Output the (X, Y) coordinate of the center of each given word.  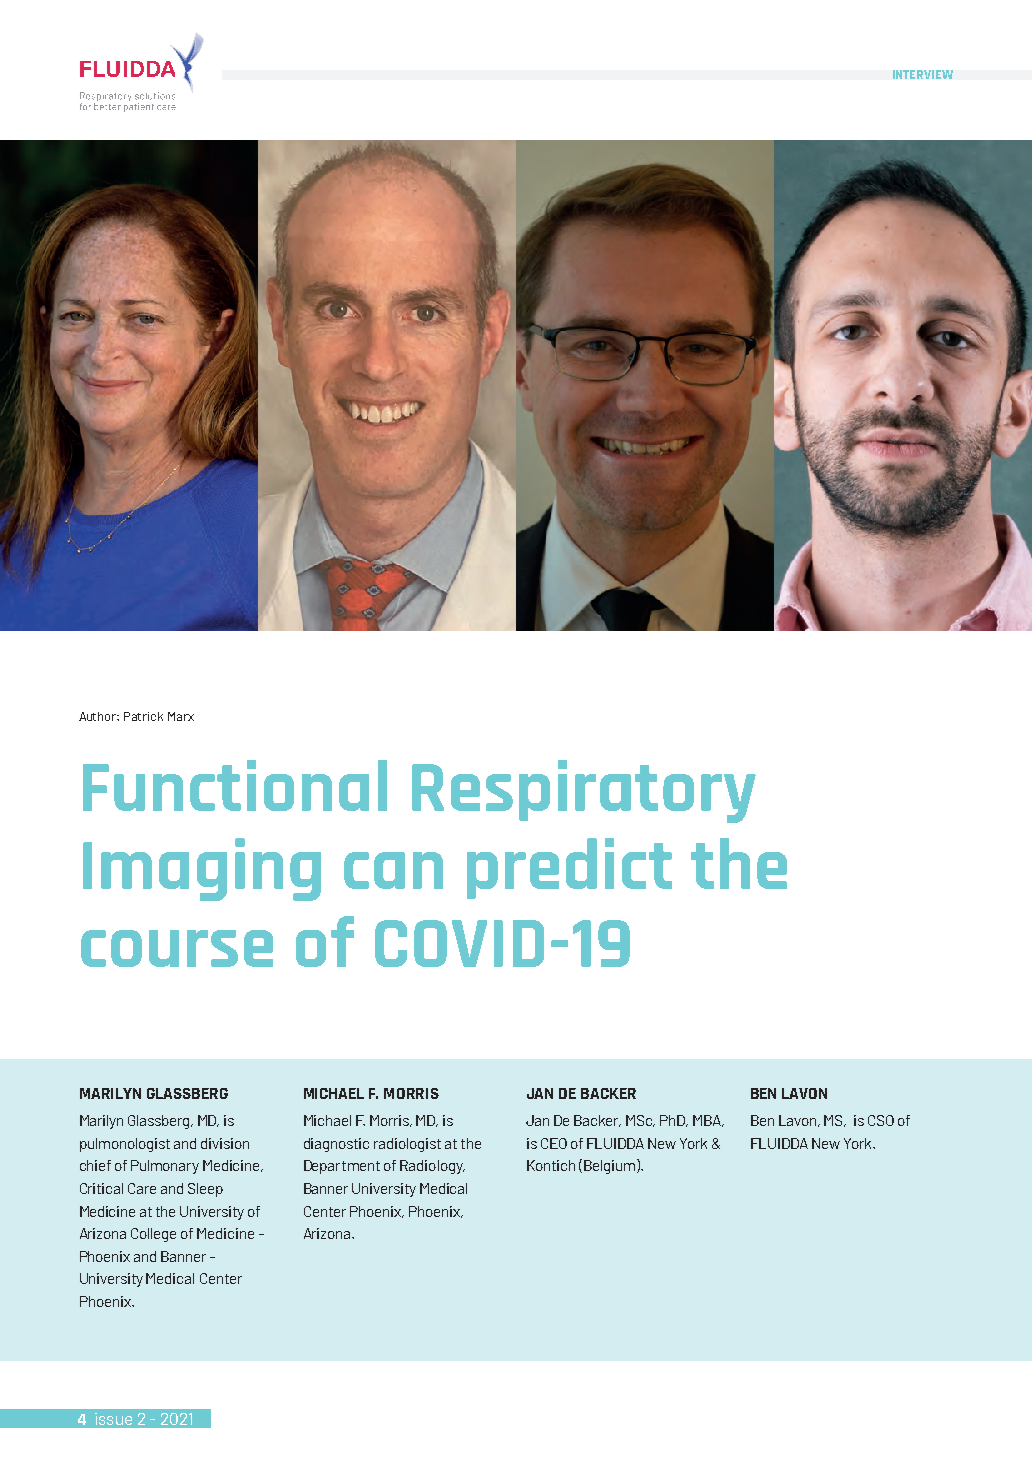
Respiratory (584, 791)
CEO (554, 1143)
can (393, 870)
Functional (235, 785)
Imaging (202, 869)
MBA (708, 1121)
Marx (181, 716)
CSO (881, 1120)
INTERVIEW (923, 74)
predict (569, 868)
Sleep (205, 1190)
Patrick (143, 716)
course (177, 948)
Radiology (432, 1167)
